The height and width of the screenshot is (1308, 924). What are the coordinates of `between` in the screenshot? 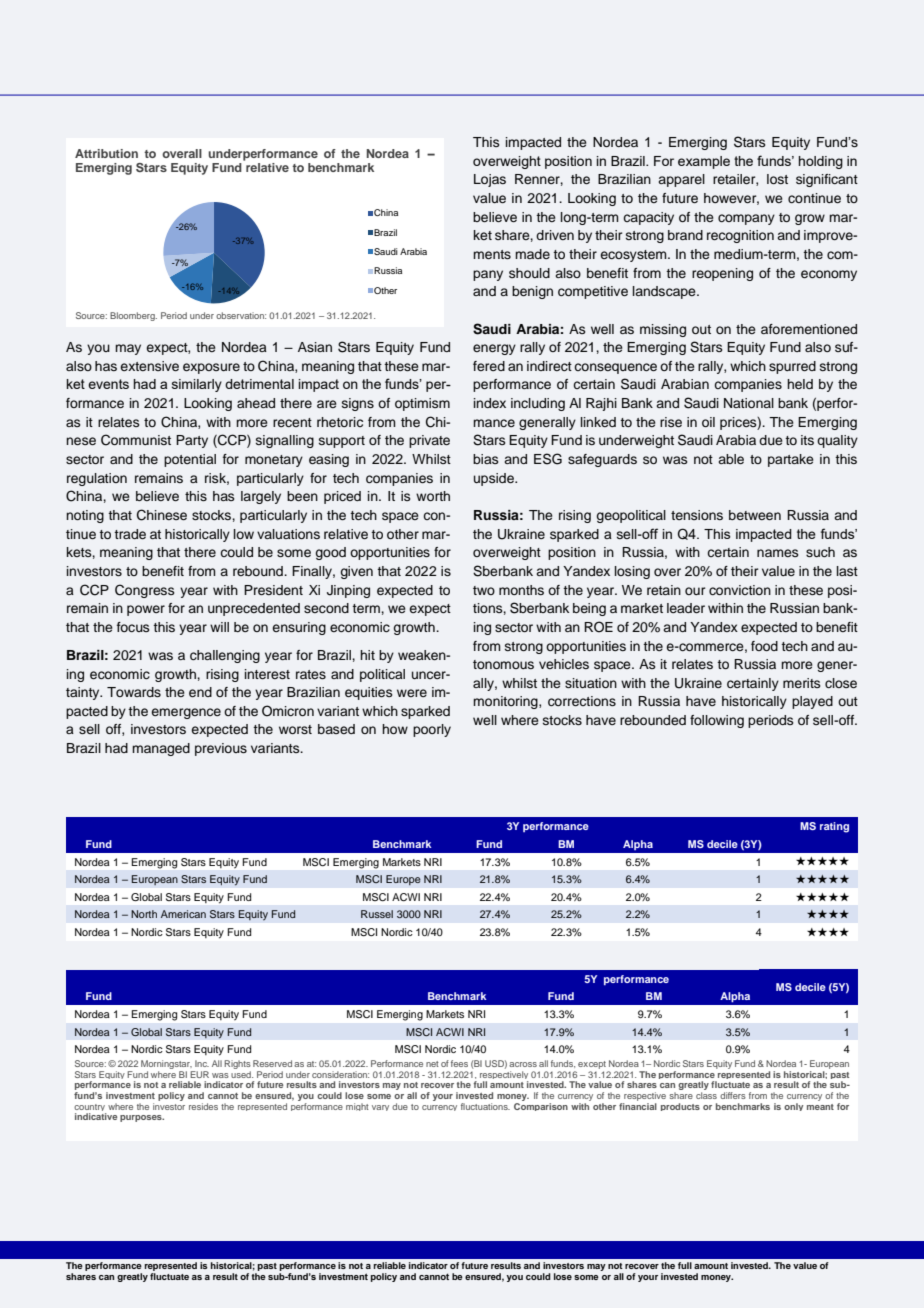 It's located at (755, 515).
